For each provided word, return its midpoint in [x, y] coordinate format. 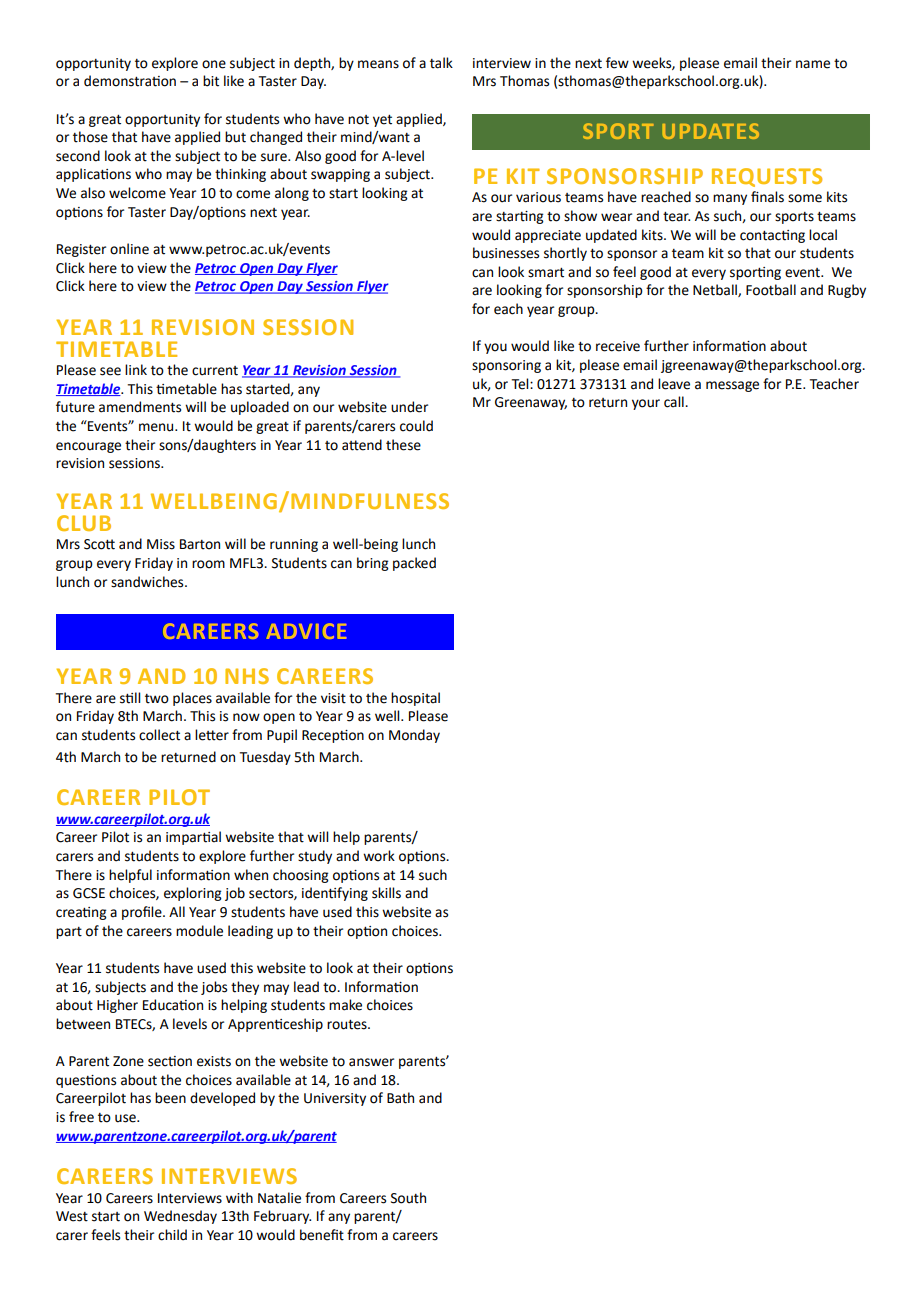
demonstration [130, 81]
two [157, 699]
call [675, 402]
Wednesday [180, 1217]
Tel [521, 384]
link [136, 369]
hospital [415, 699]
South [408, 1198]
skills [386, 893]
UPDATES [710, 131]
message [732, 386]
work [379, 856]
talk [441, 63]
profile [143, 913]
